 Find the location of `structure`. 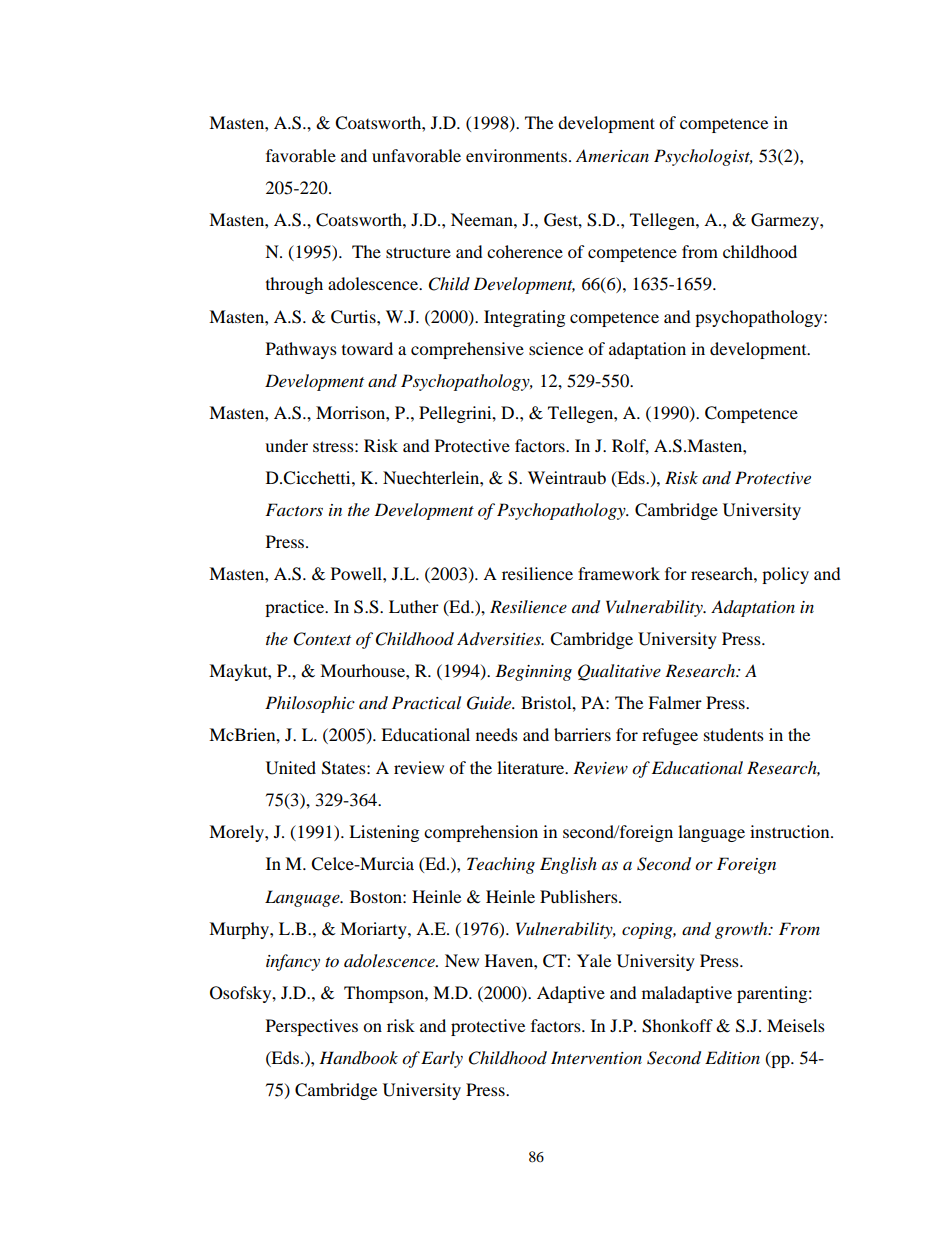

structure is located at coordinates (418, 252).
